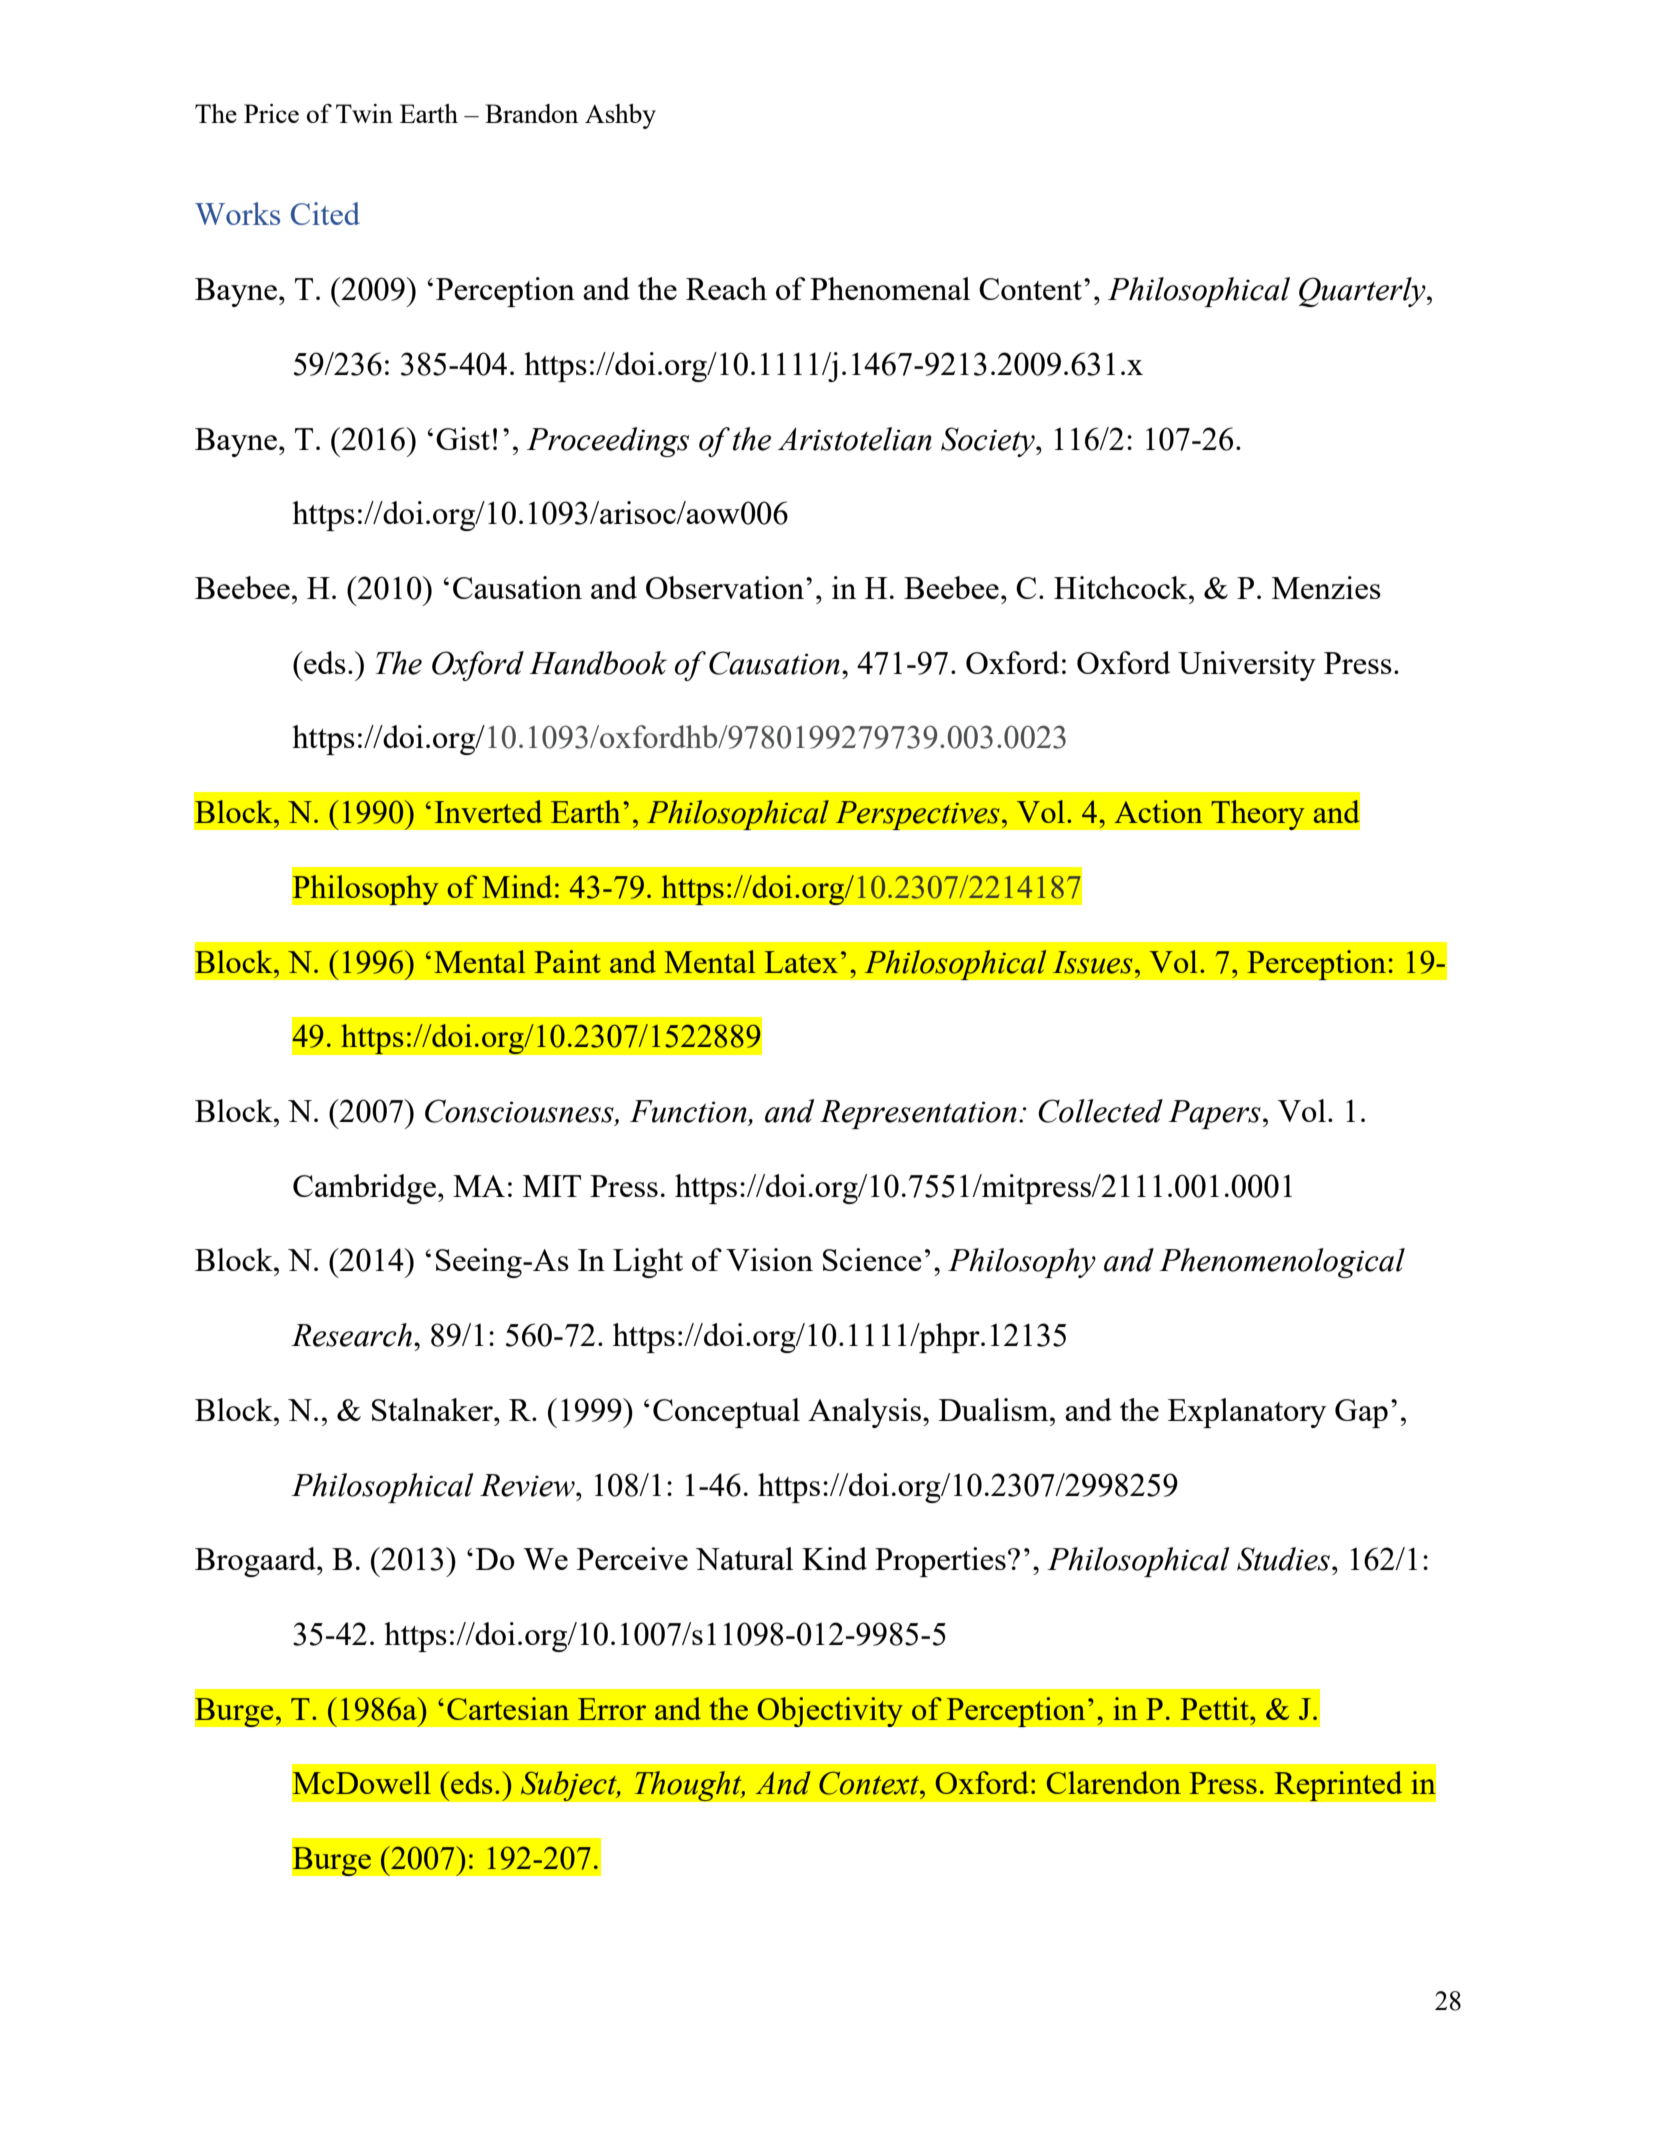 The width and height of the screenshot is (1657, 2144). What do you see at coordinates (488, 811) in the screenshot?
I see `Inverted` at bounding box center [488, 811].
